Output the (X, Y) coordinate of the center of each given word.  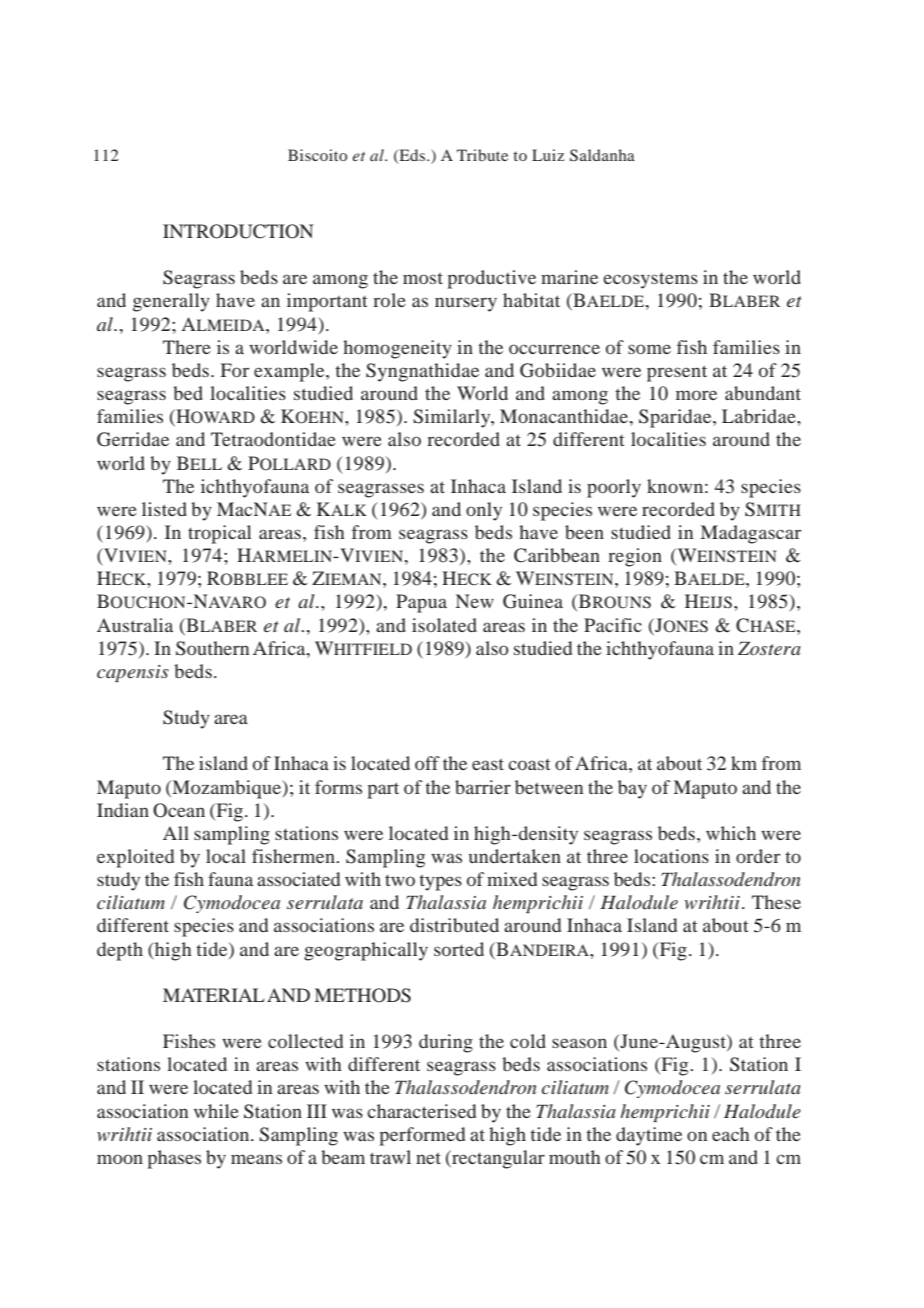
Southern (212, 648)
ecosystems (650, 281)
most (423, 278)
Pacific (613, 625)
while (216, 1111)
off (427, 763)
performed (422, 1136)
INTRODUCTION (238, 231)
